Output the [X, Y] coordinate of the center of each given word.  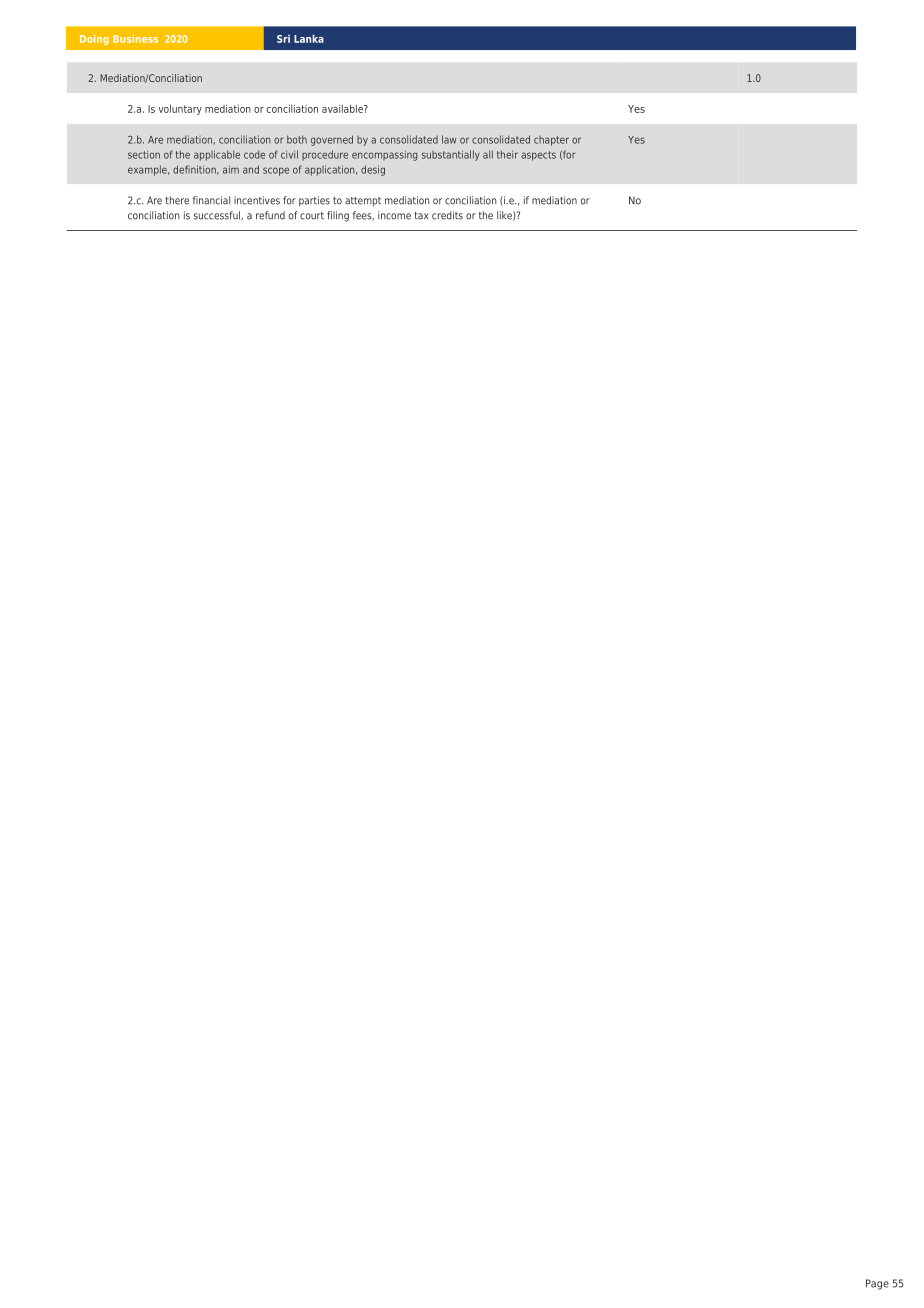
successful [218, 215]
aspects [538, 156]
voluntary [180, 110]
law [449, 139]
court [312, 216]
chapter [551, 141]
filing [338, 216]
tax [421, 216]
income [394, 215]
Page [877, 1284]
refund [270, 215]
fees [363, 215]
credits [447, 215]
